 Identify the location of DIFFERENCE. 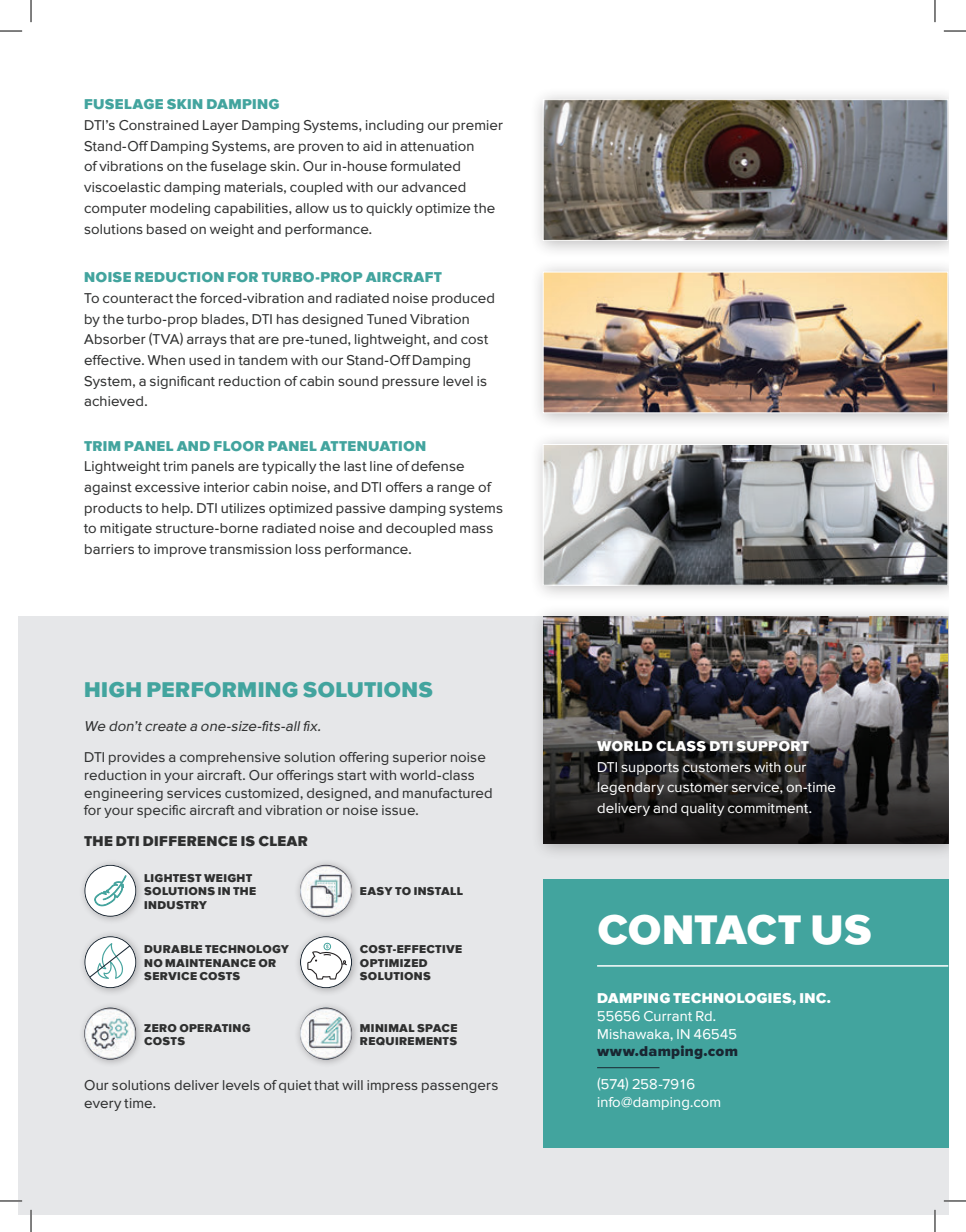
(190, 841).
